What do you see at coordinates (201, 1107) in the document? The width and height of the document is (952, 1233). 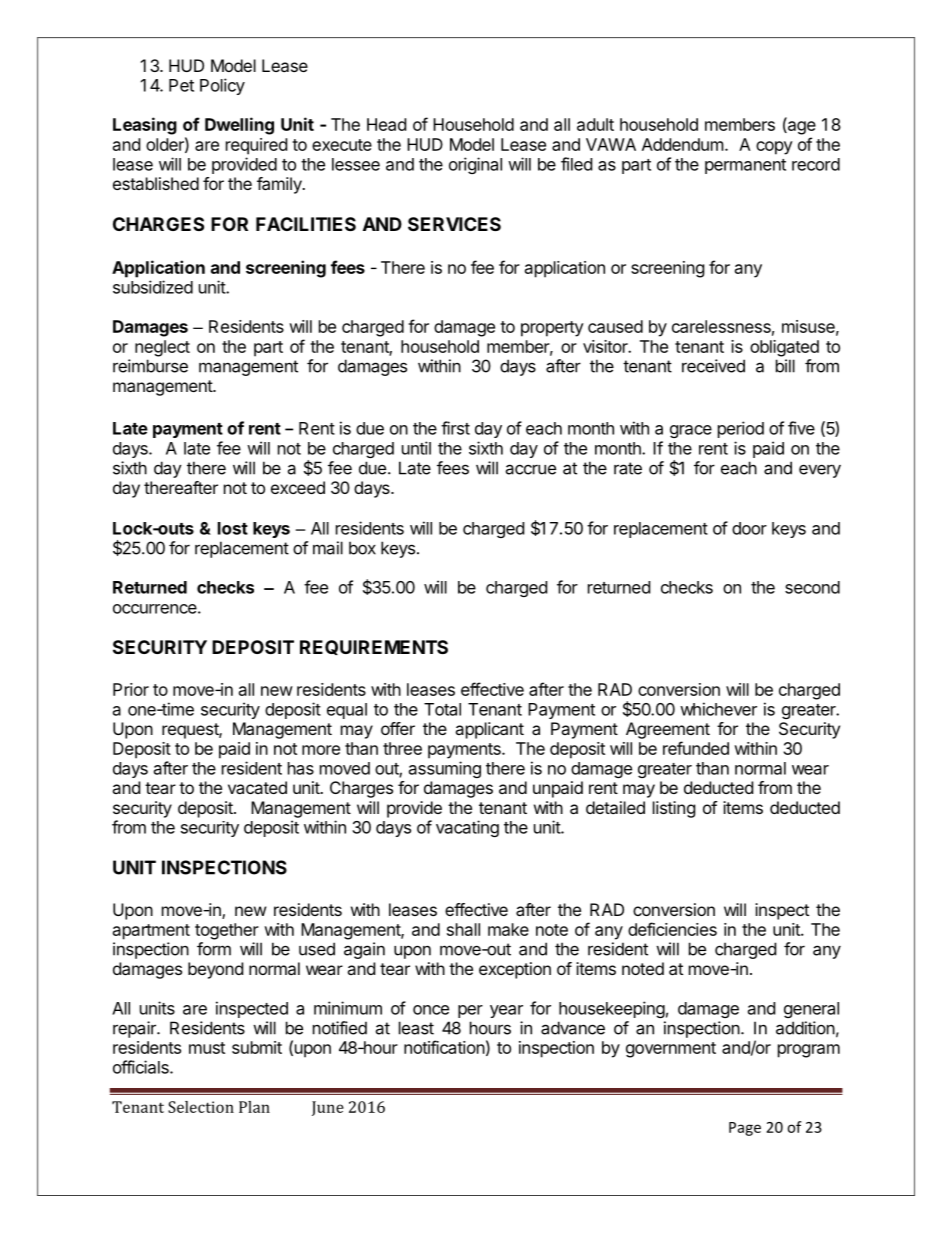 I see `Selection` at bounding box center [201, 1107].
